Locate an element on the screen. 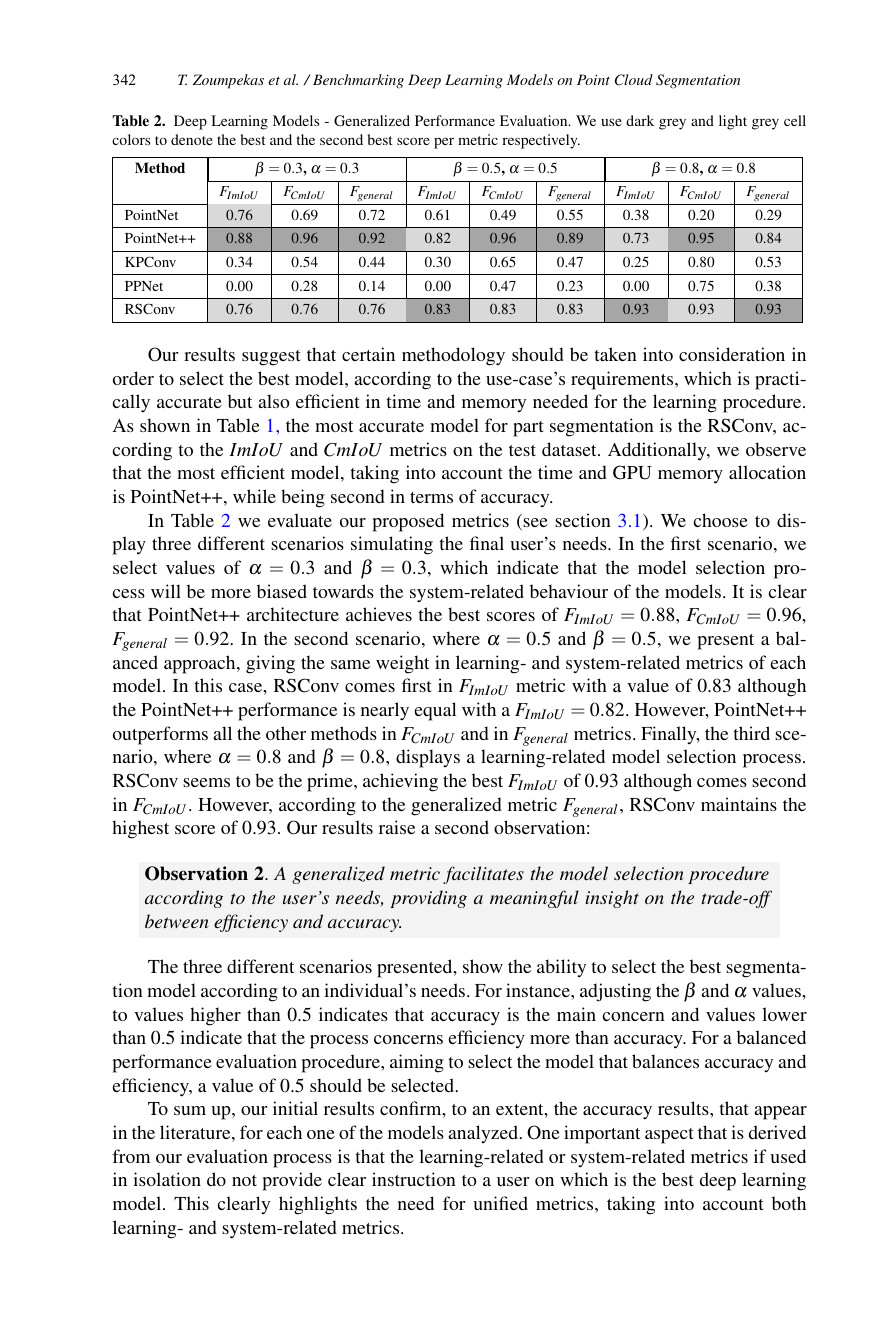  respectively is located at coordinates (541, 141).
